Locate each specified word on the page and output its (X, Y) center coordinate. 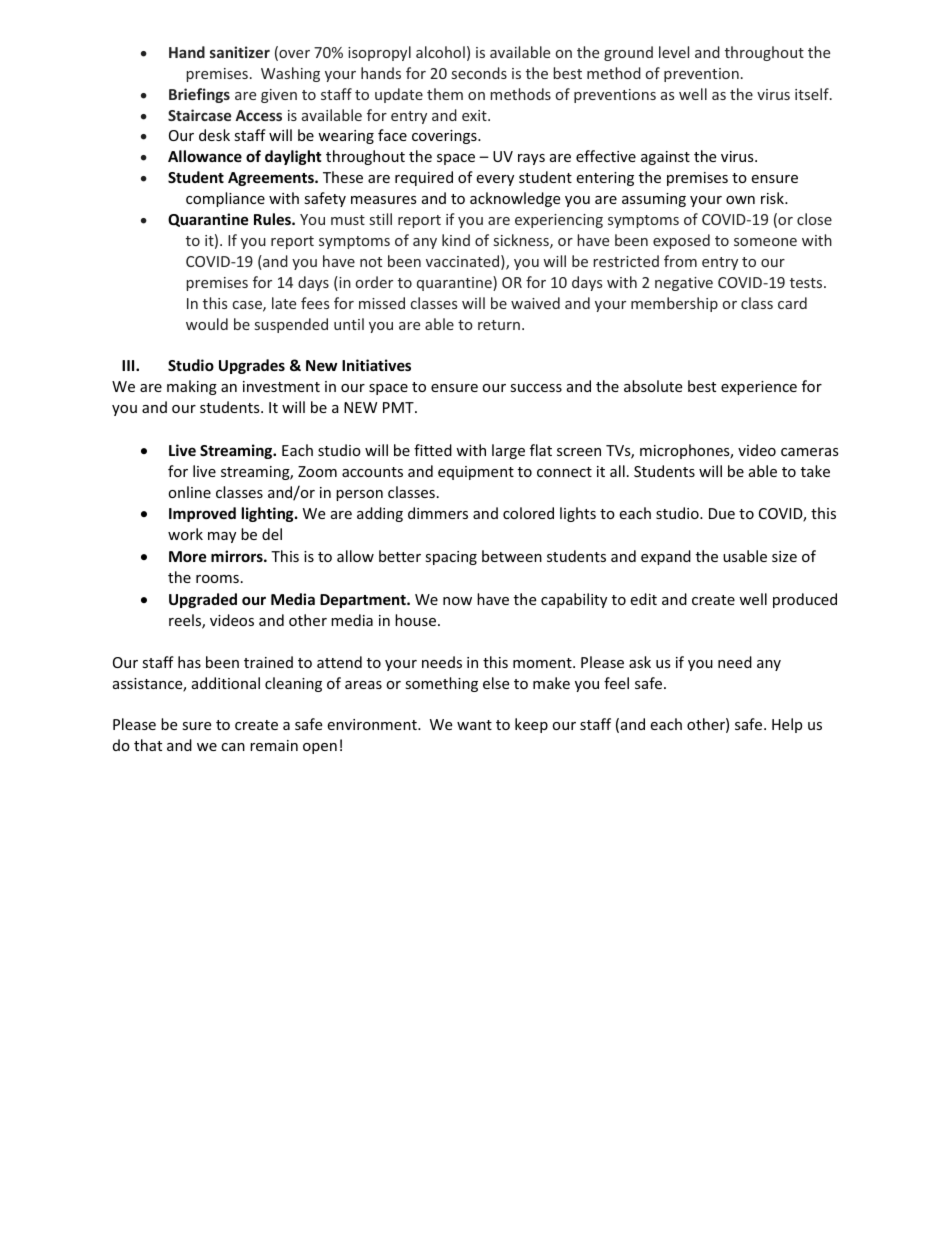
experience (759, 388)
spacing (451, 558)
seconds (479, 73)
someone (765, 242)
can (233, 747)
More (188, 556)
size (784, 556)
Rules (273, 219)
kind (456, 240)
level (674, 52)
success (536, 388)
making (192, 387)
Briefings (199, 95)
